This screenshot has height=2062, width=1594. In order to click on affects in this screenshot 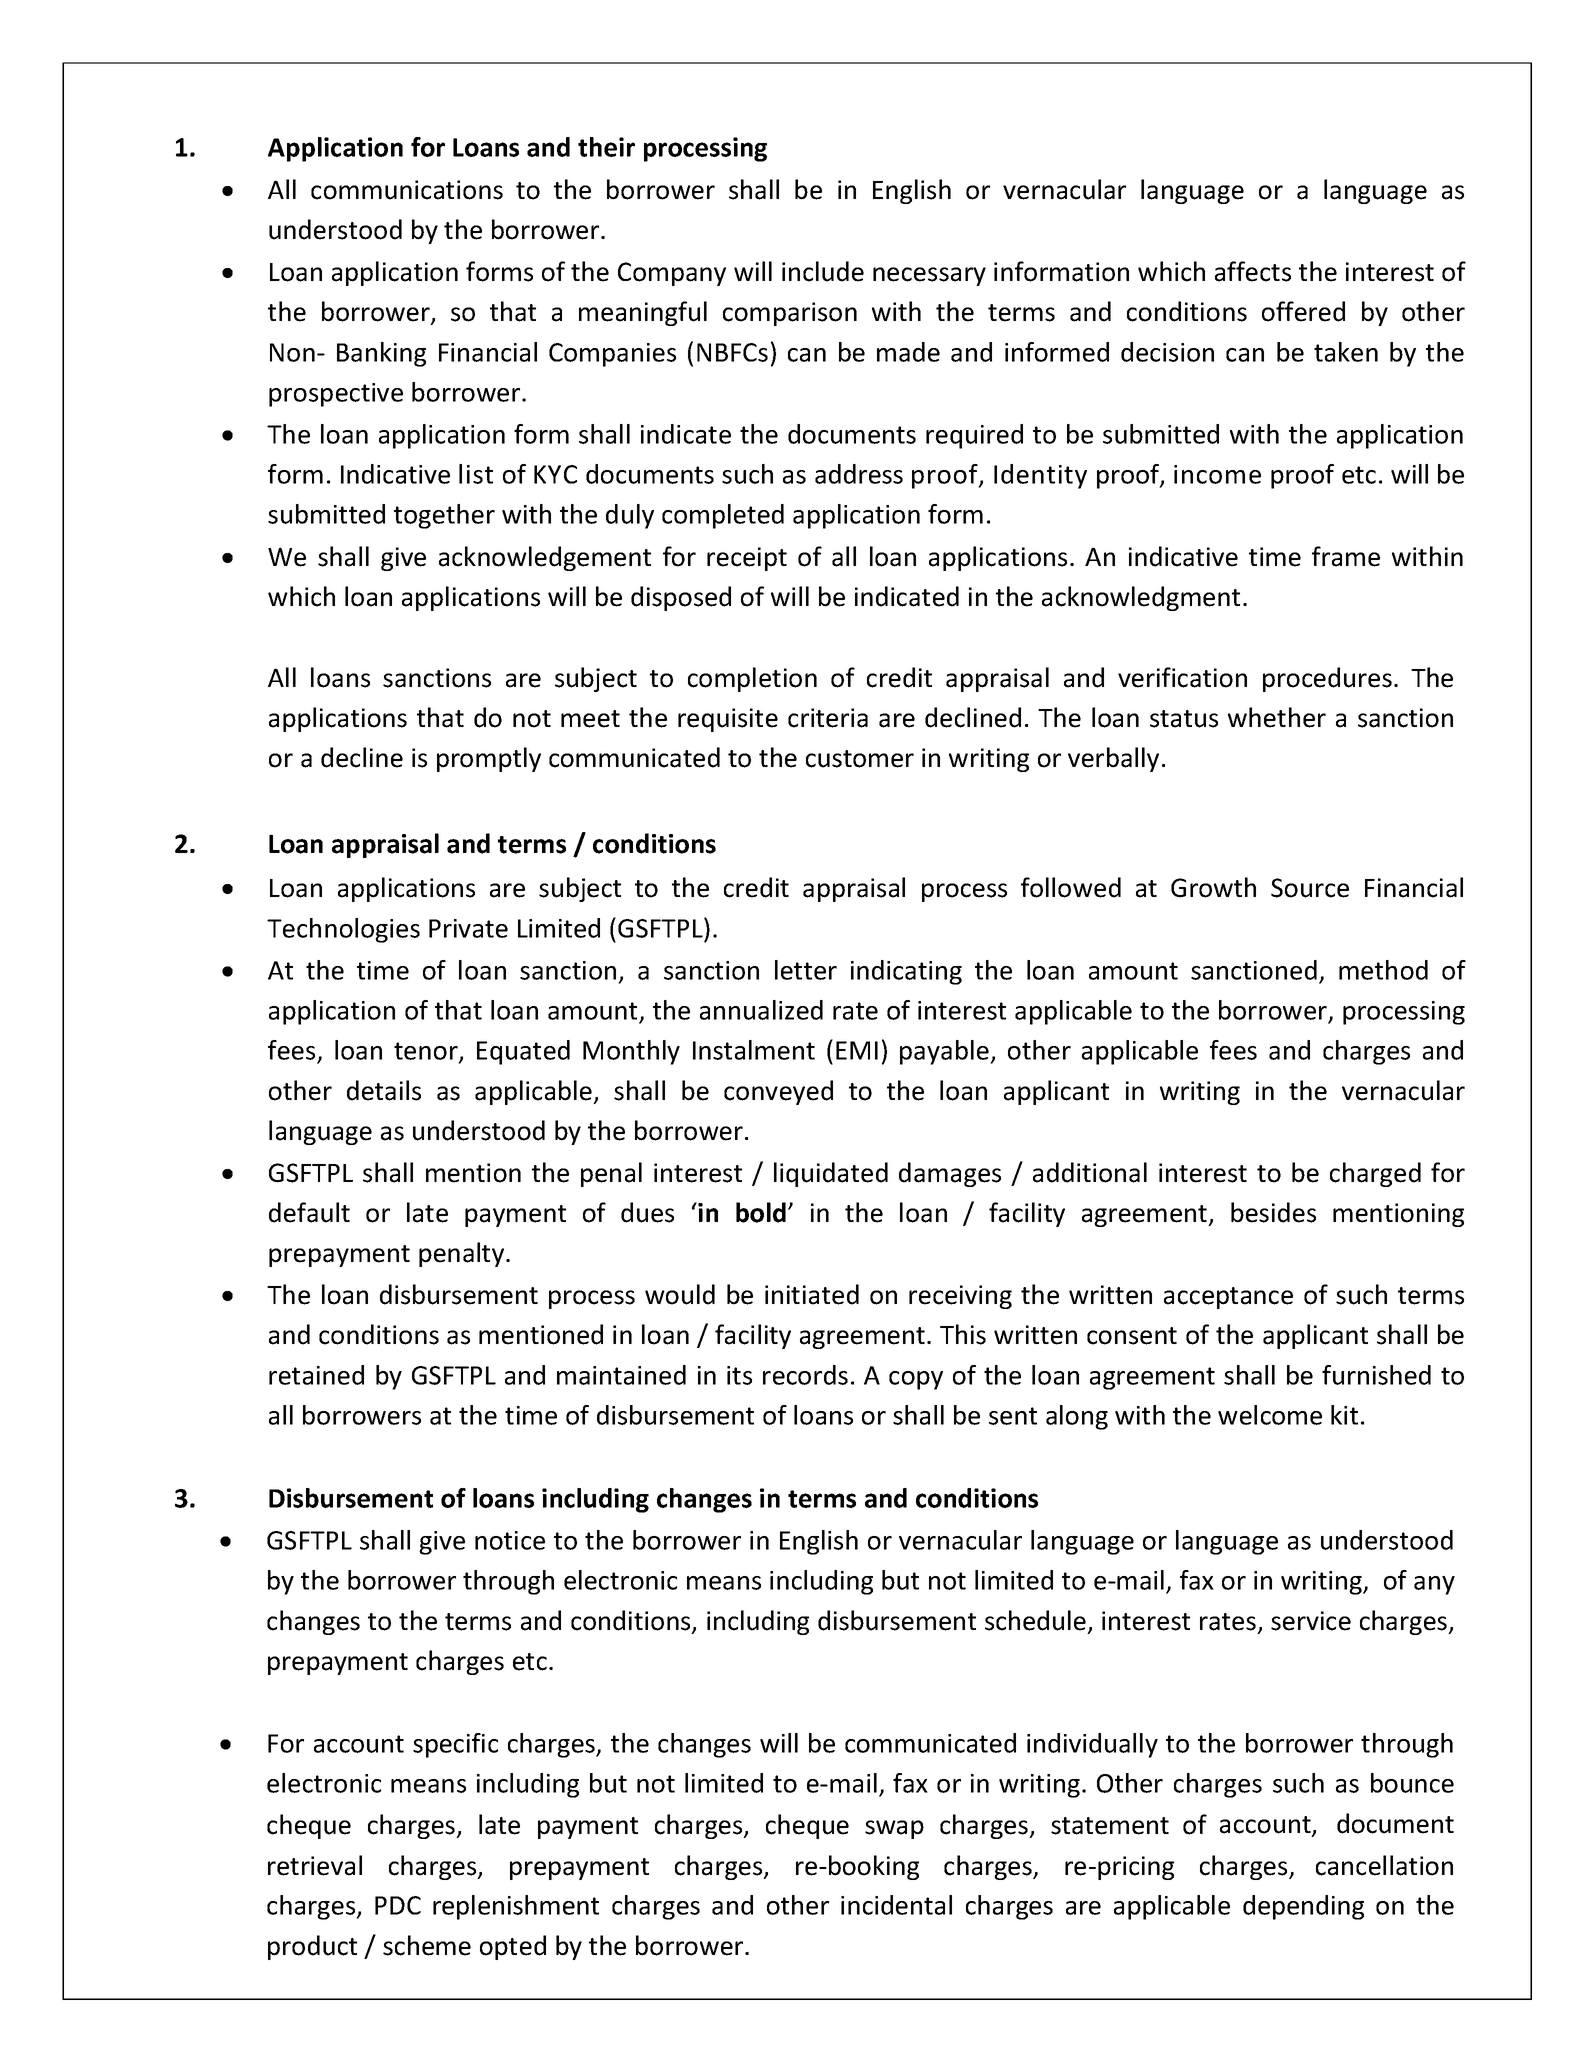, I will do `click(1253, 271)`.
